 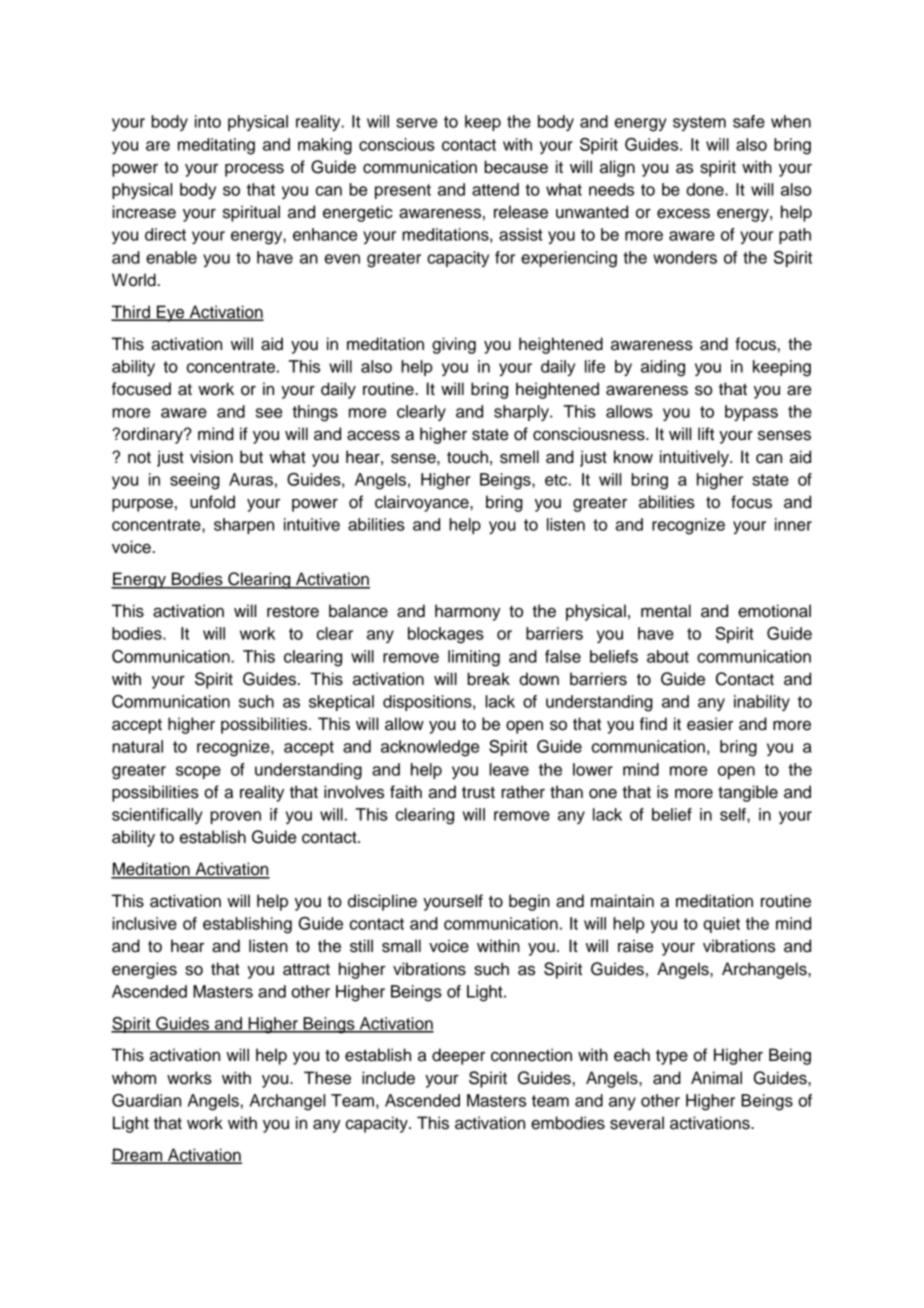 What do you see at coordinates (699, 123) in the image?
I see `system` at bounding box center [699, 123].
